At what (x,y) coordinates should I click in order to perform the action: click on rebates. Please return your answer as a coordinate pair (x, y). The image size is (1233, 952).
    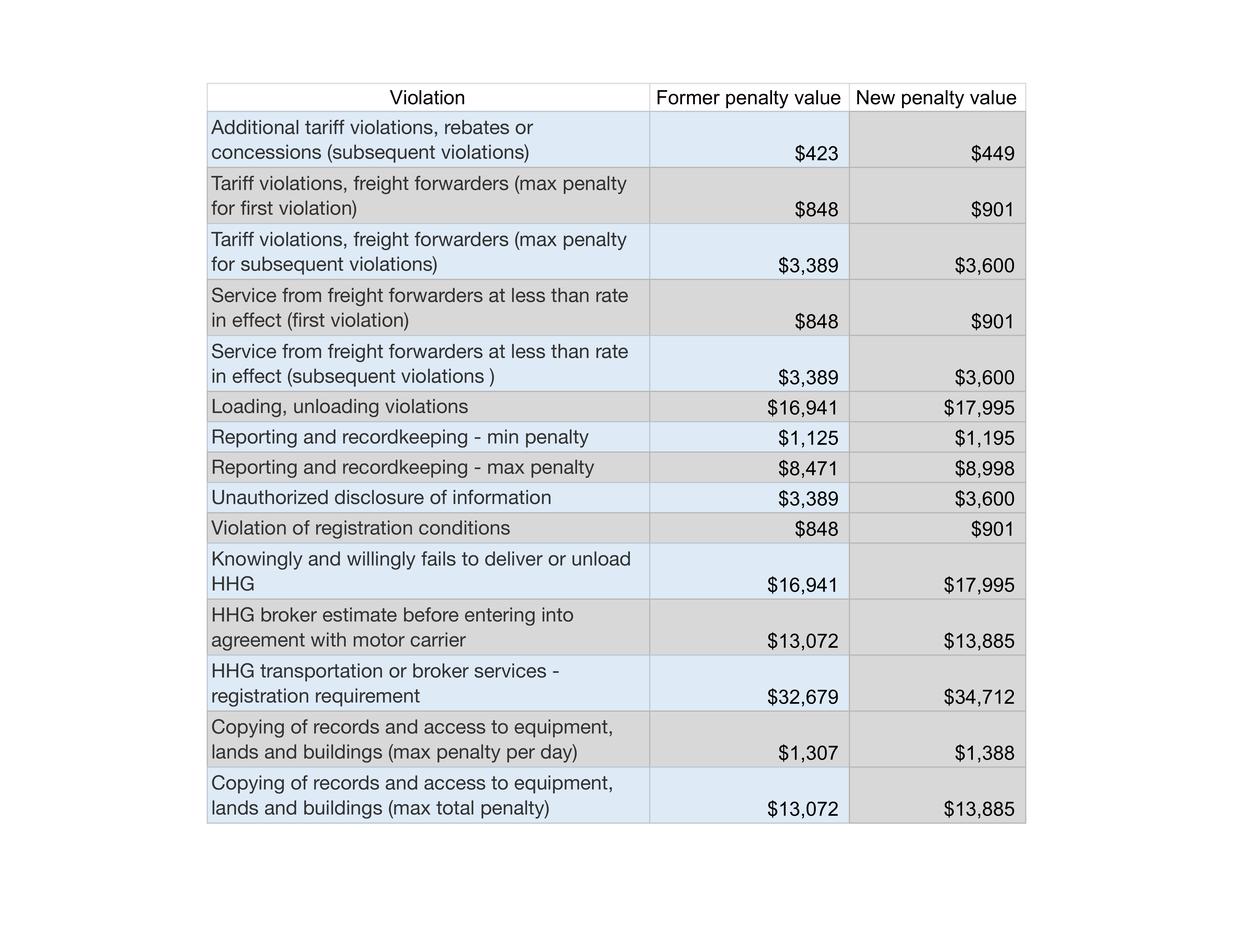
    Looking at the image, I should click on (477, 127).
